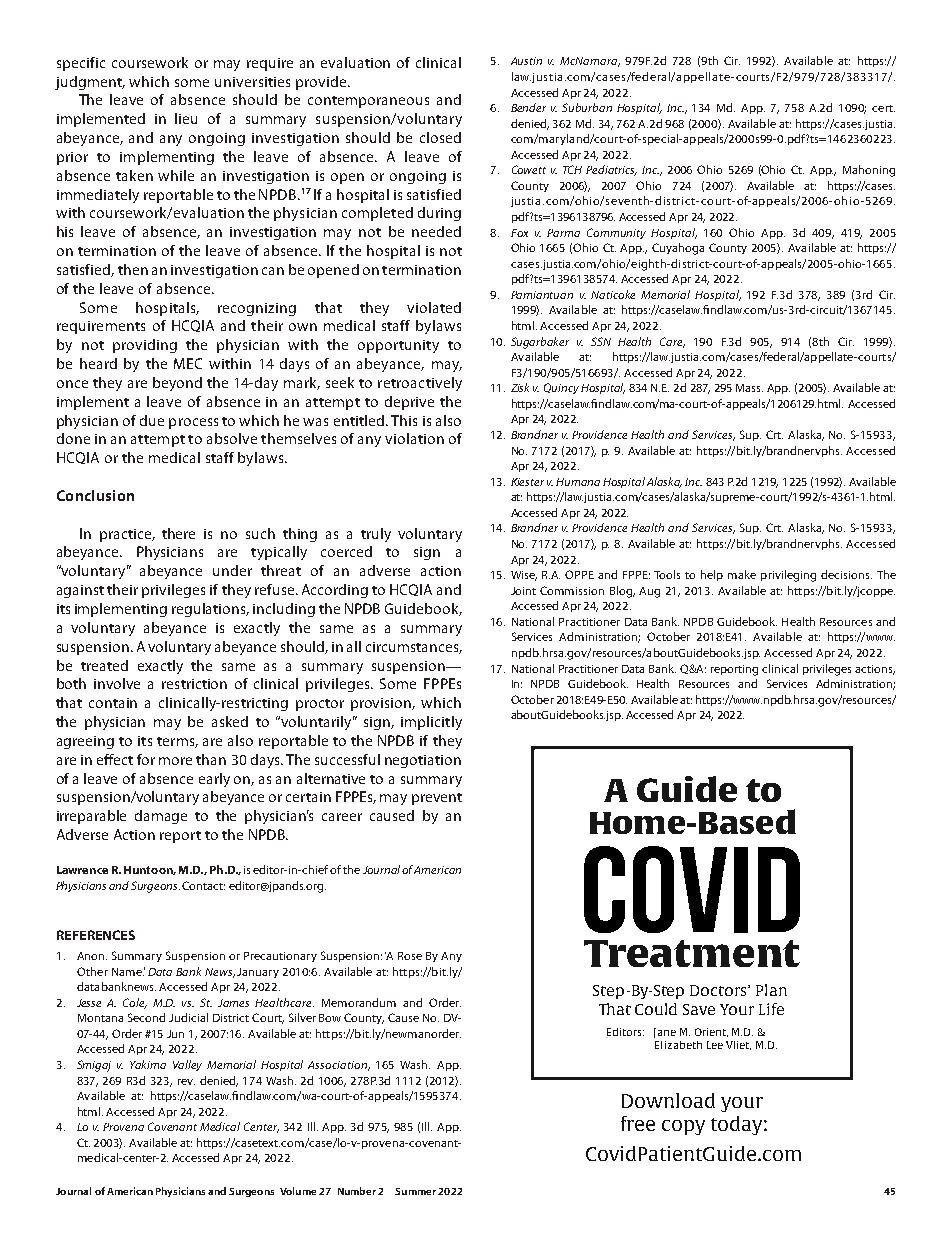  Describe the element at coordinates (410, 956) in the screenshot. I see `Rose` at that location.
